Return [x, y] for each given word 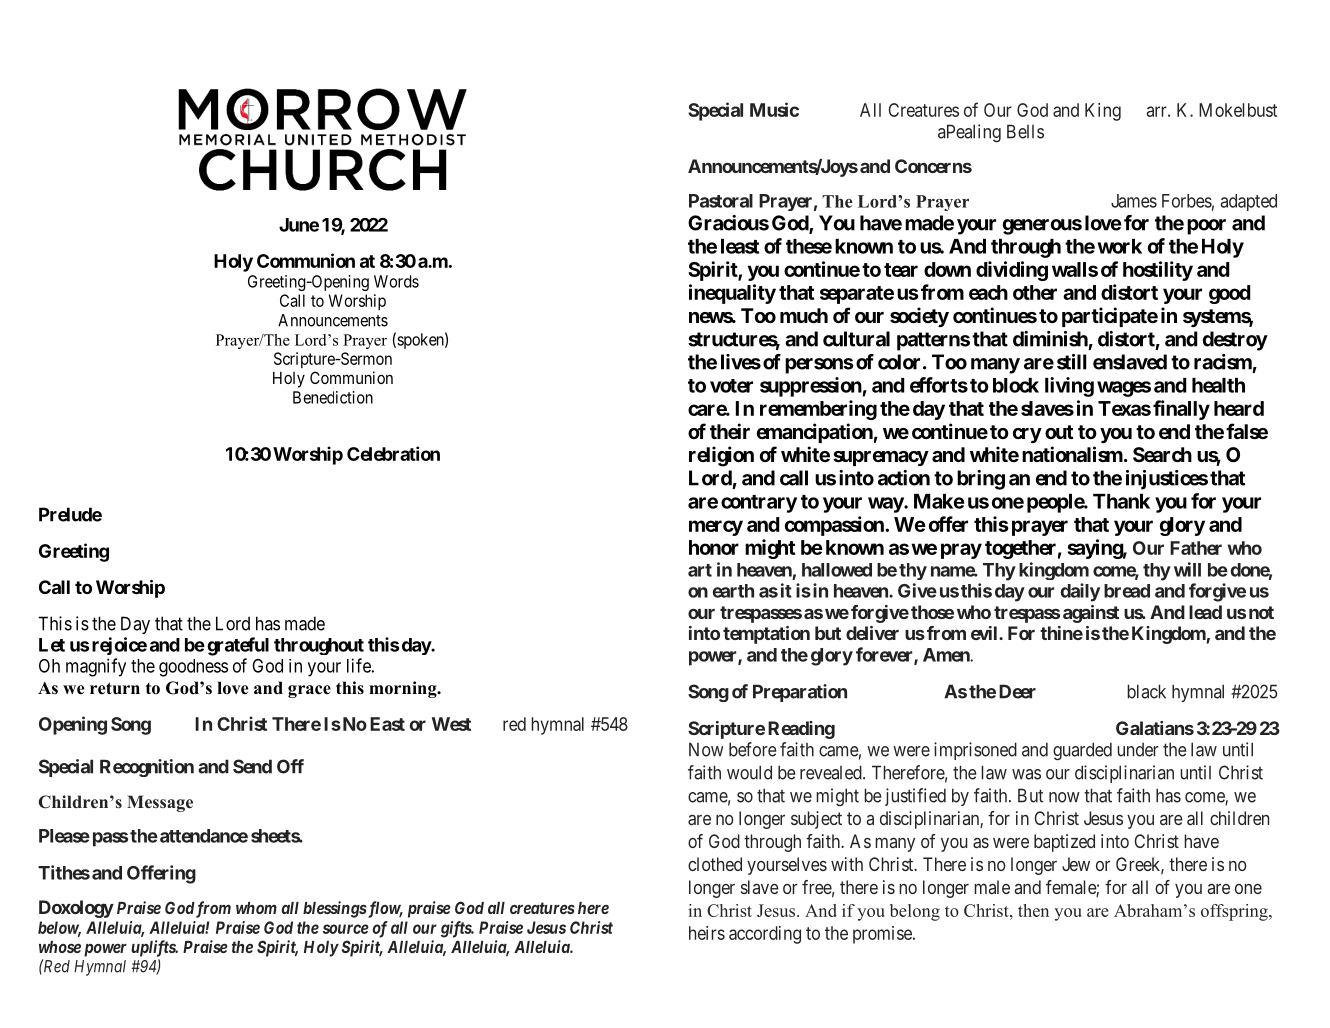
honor [714, 547]
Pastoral [721, 201]
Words [396, 281]
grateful [238, 646]
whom [256, 908]
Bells [1025, 131]
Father [1196, 548]
